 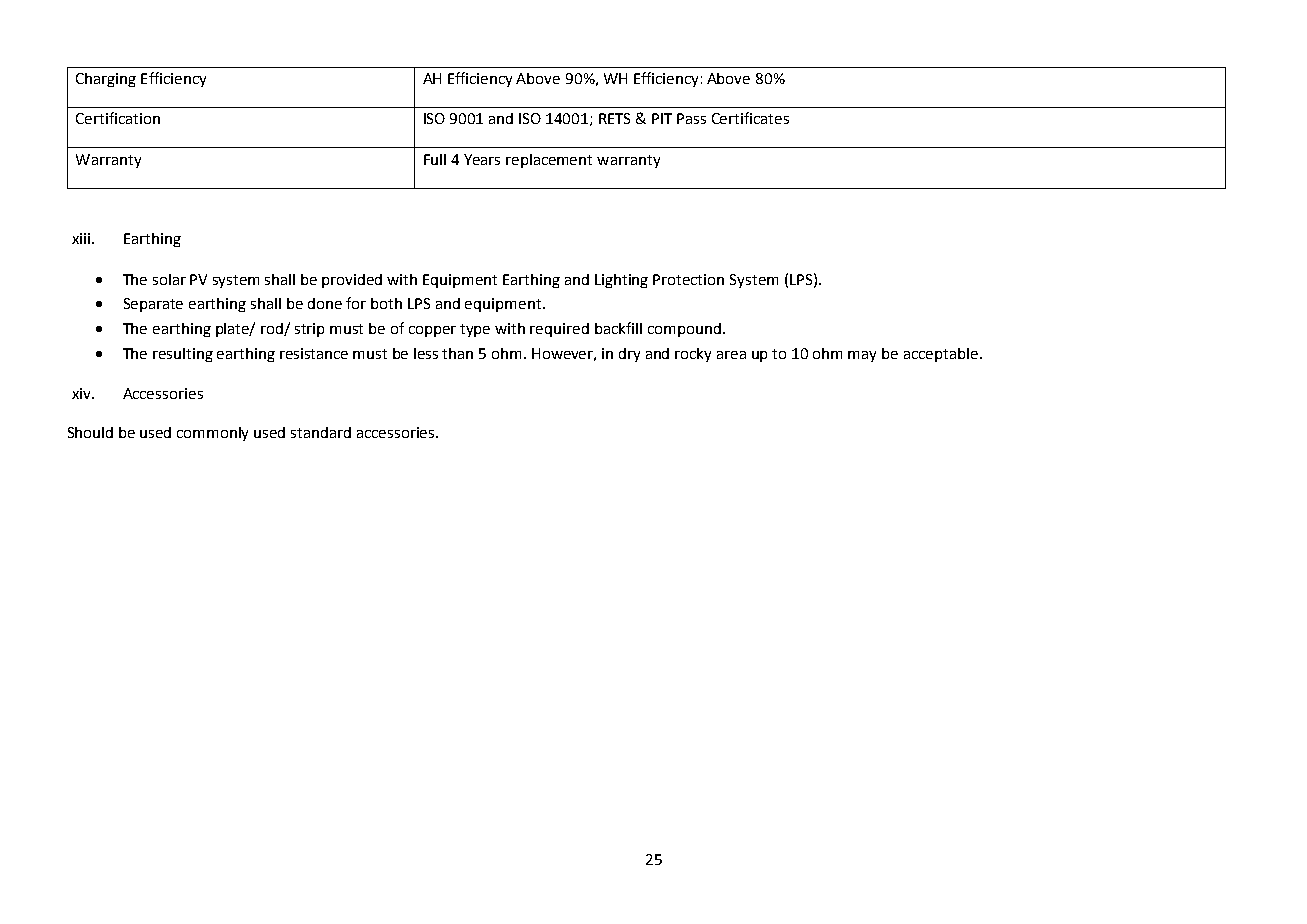 What do you see at coordinates (169, 279) in the page?
I see `solar` at bounding box center [169, 279].
